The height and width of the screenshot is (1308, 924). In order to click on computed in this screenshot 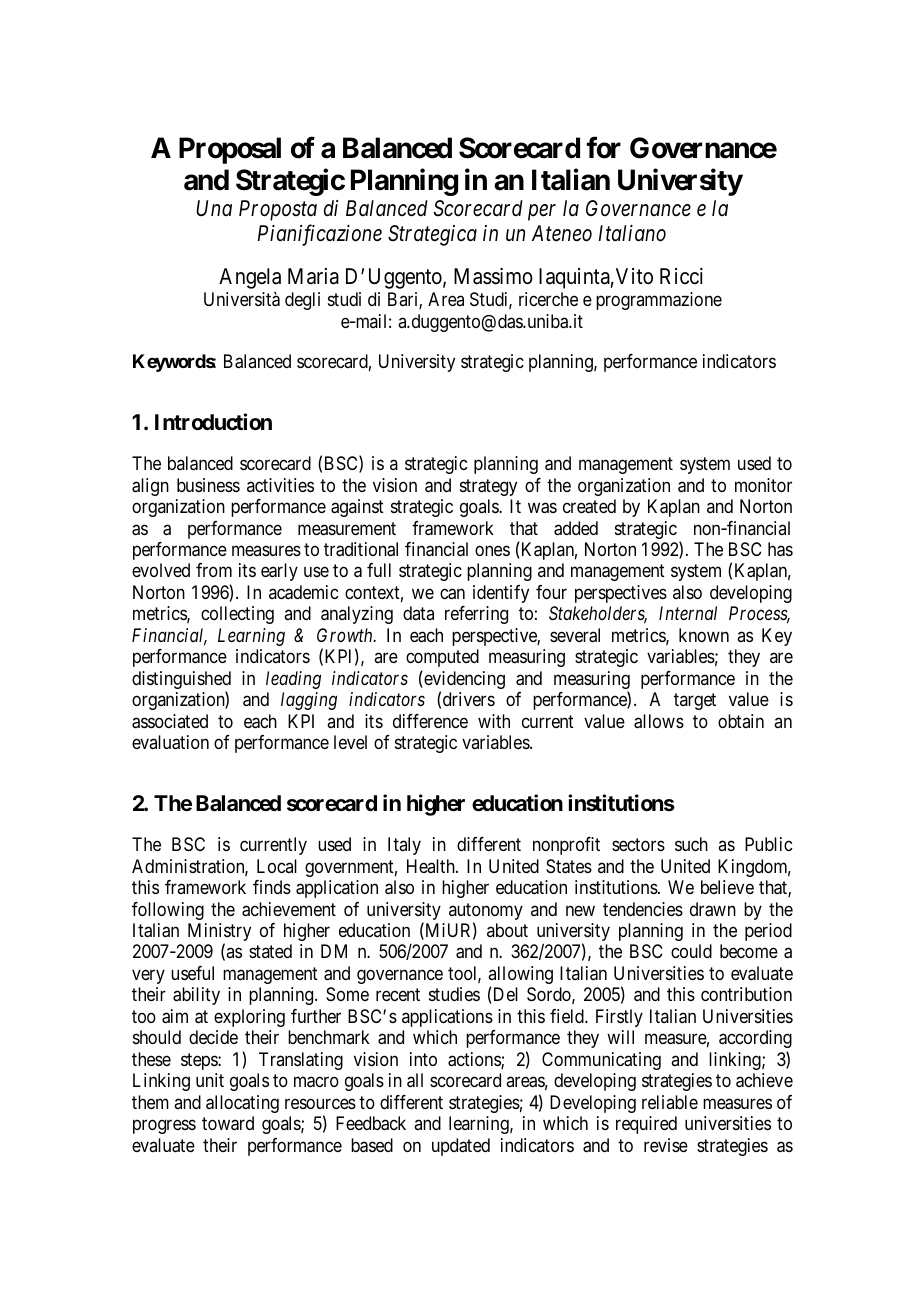, I will do `click(442, 658)`.
